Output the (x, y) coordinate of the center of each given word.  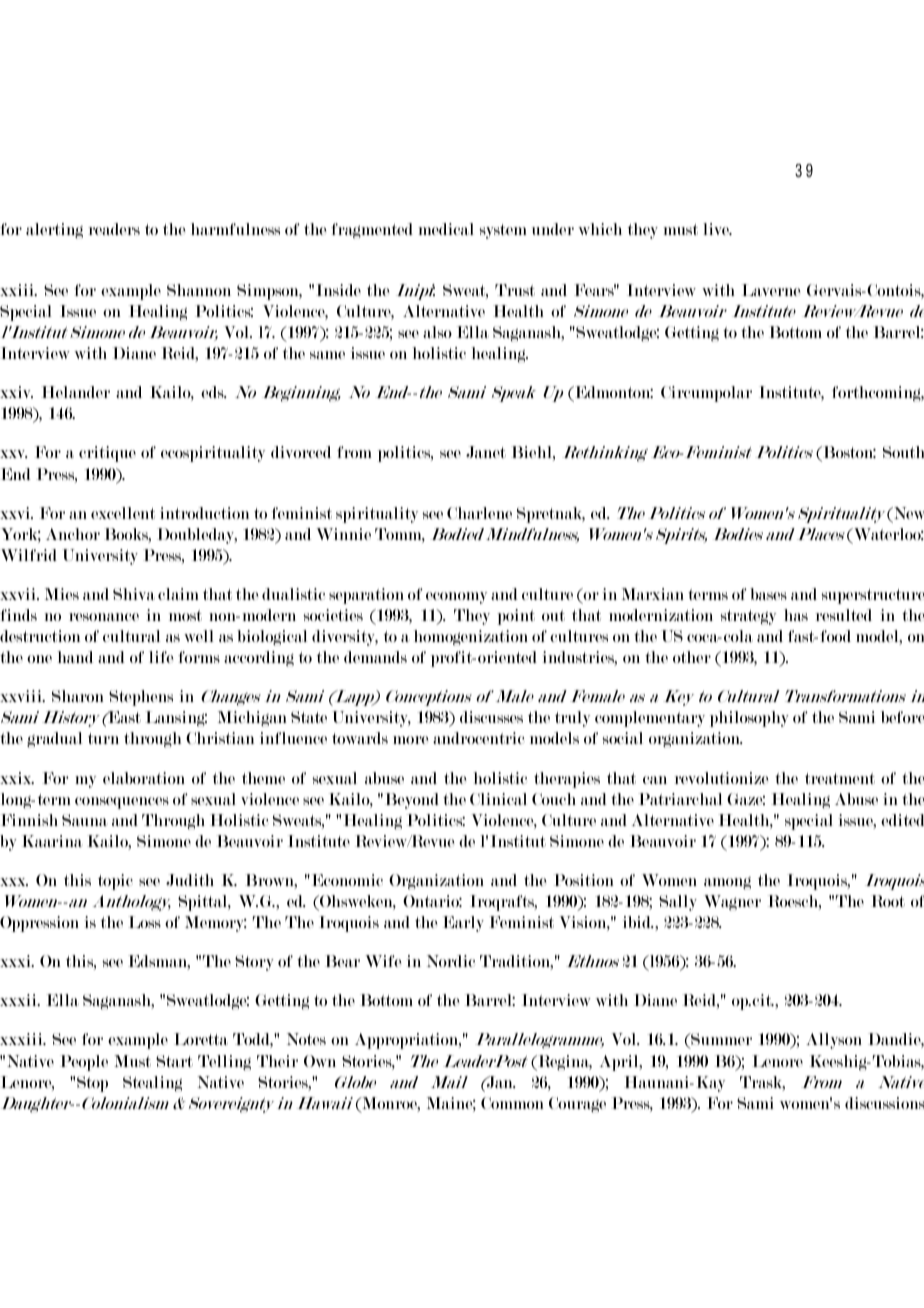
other (692, 657)
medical (446, 229)
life (161, 657)
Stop (92, 1084)
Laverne (771, 290)
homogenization (471, 638)
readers (114, 229)
